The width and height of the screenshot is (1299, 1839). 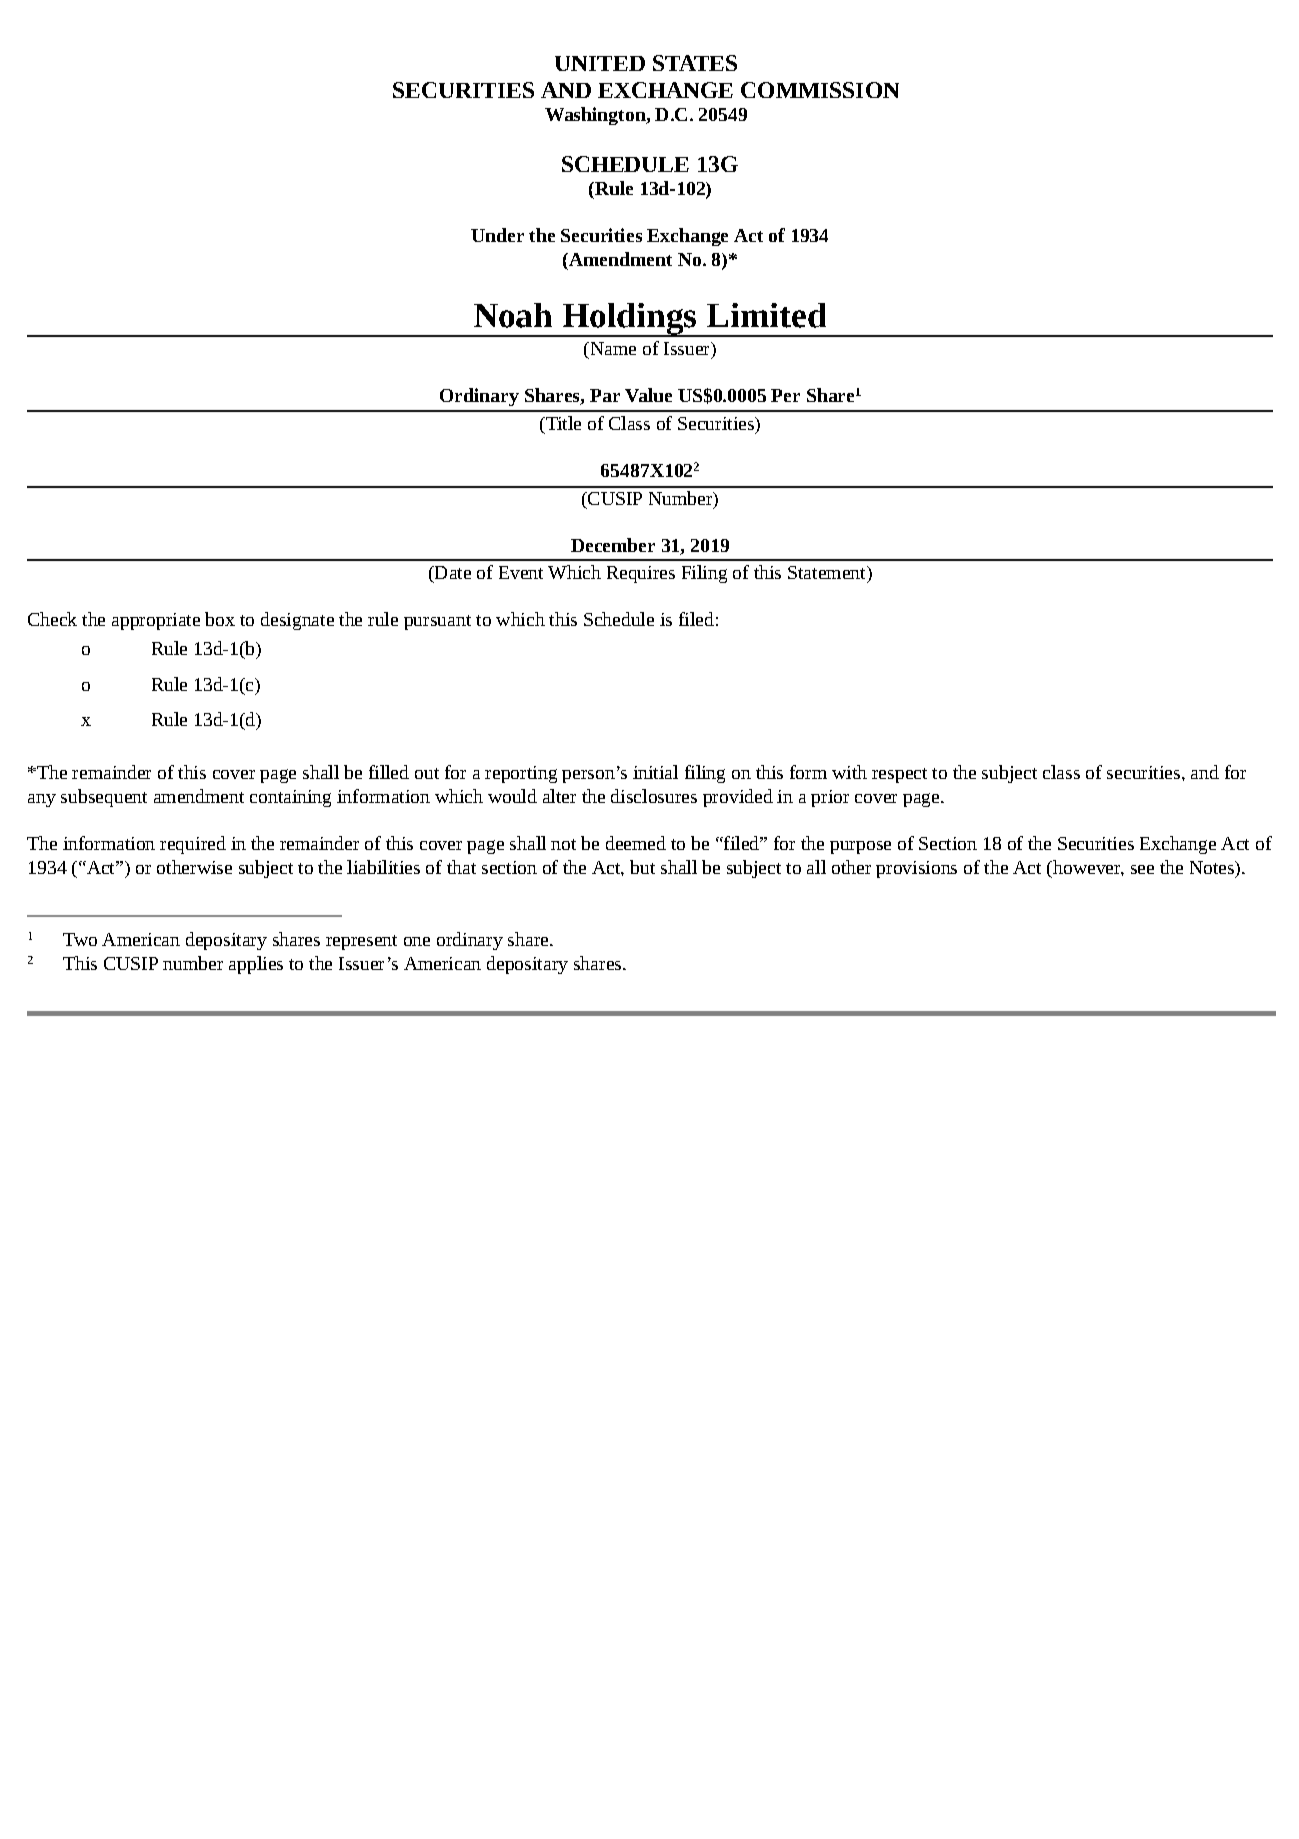 I want to click on Statement, so click(x=828, y=572).
